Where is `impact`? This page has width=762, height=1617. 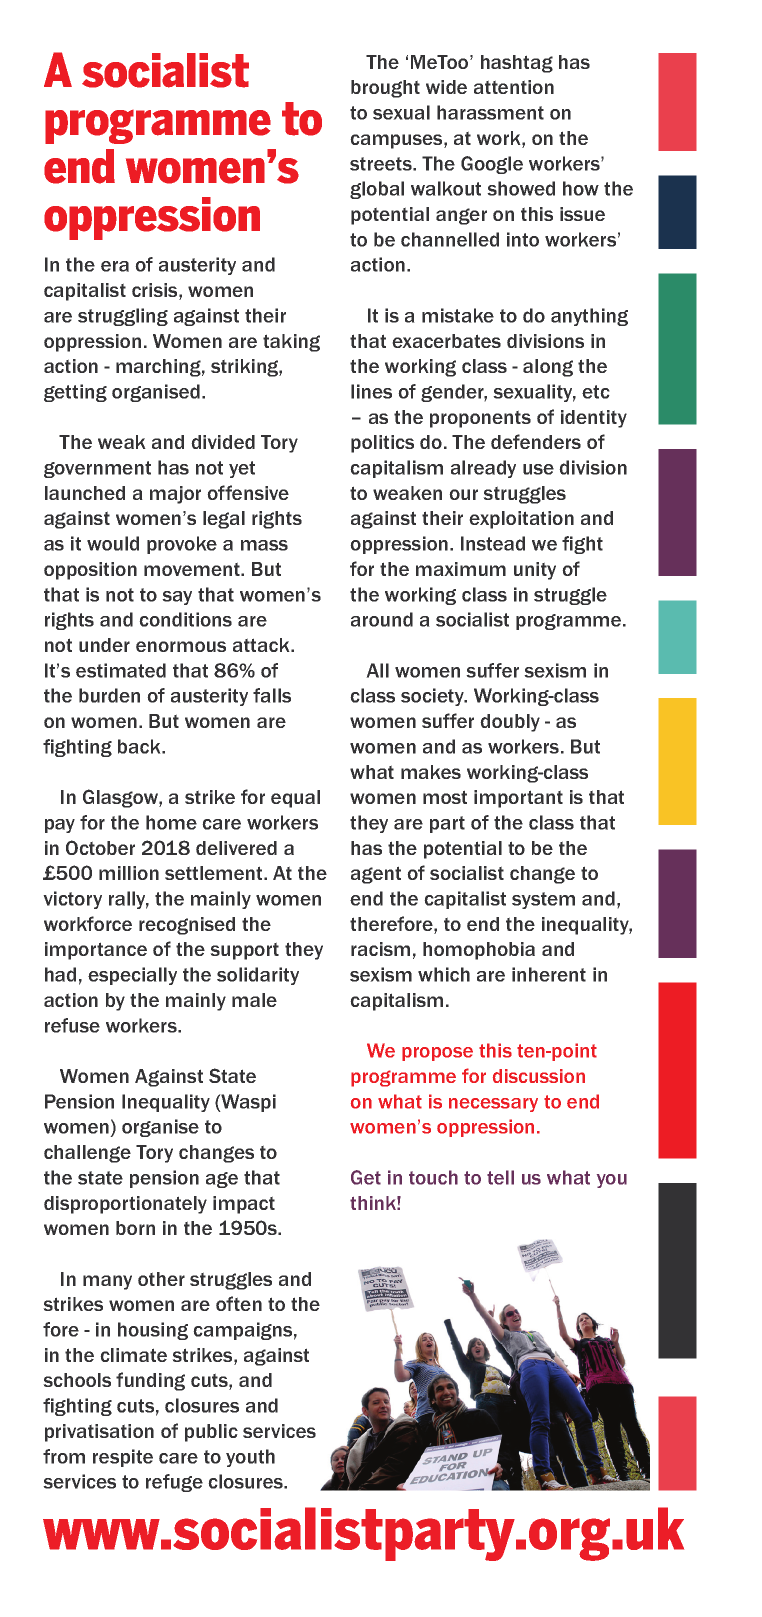 impact is located at coordinates (244, 1205).
